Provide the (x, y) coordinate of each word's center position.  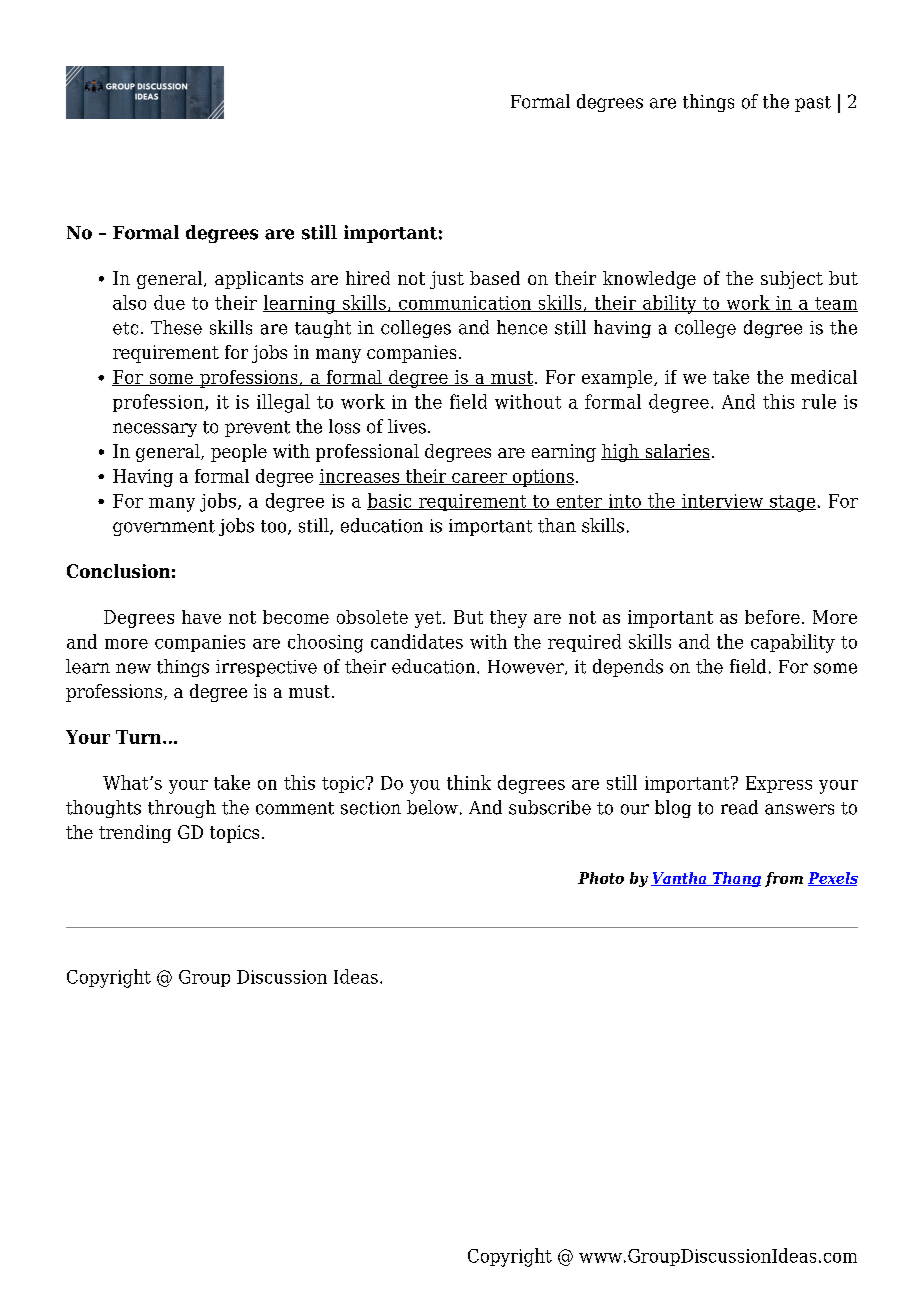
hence (522, 327)
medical (824, 377)
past (813, 104)
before (772, 617)
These (176, 327)
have (201, 617)
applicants (259, 280)
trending (135, 834)
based (495, 278)
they (508, 619)
